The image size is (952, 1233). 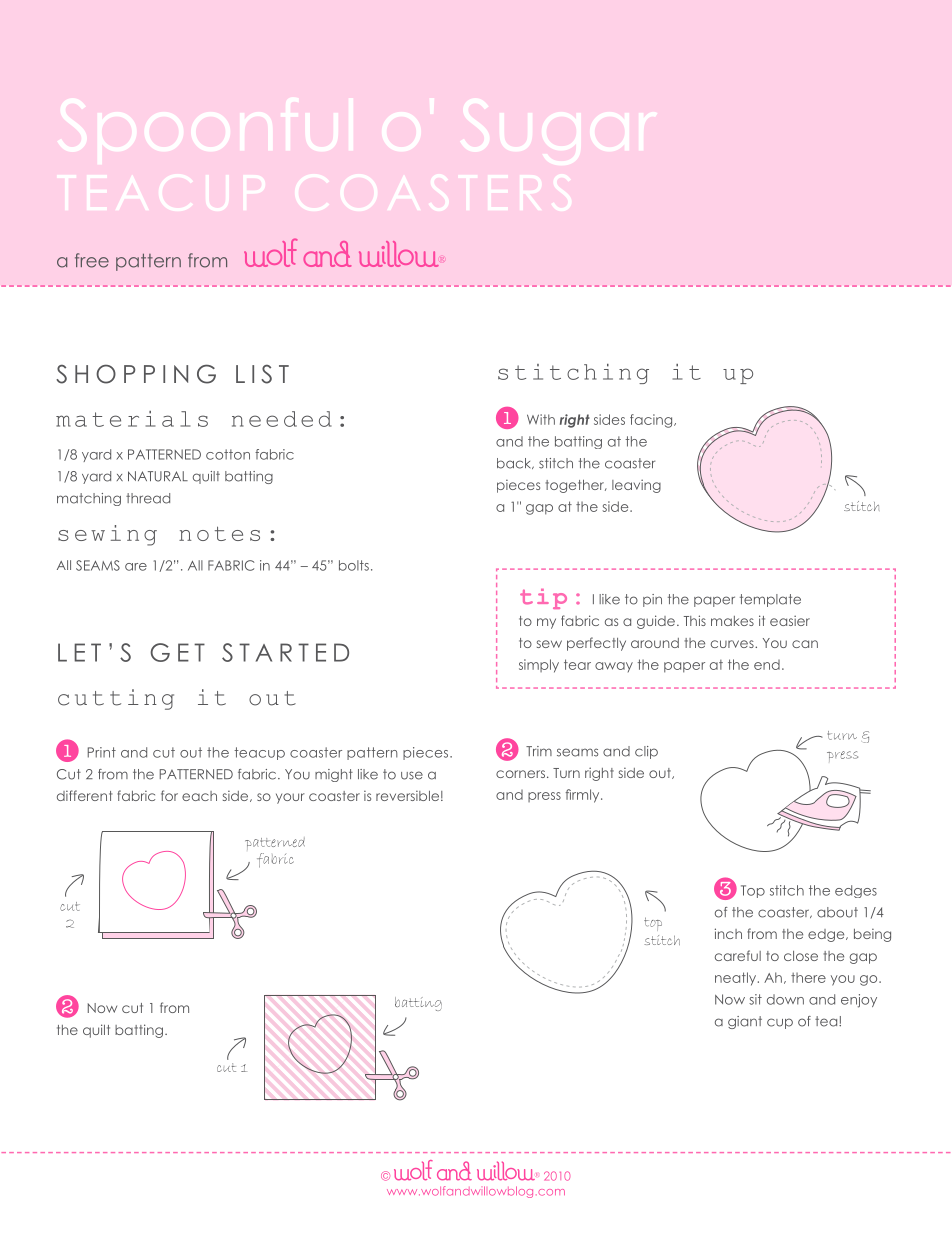 What do you see at coordinates (652, 421) in the screenshot?
I see `facing` at bounding box center [652, 421].
